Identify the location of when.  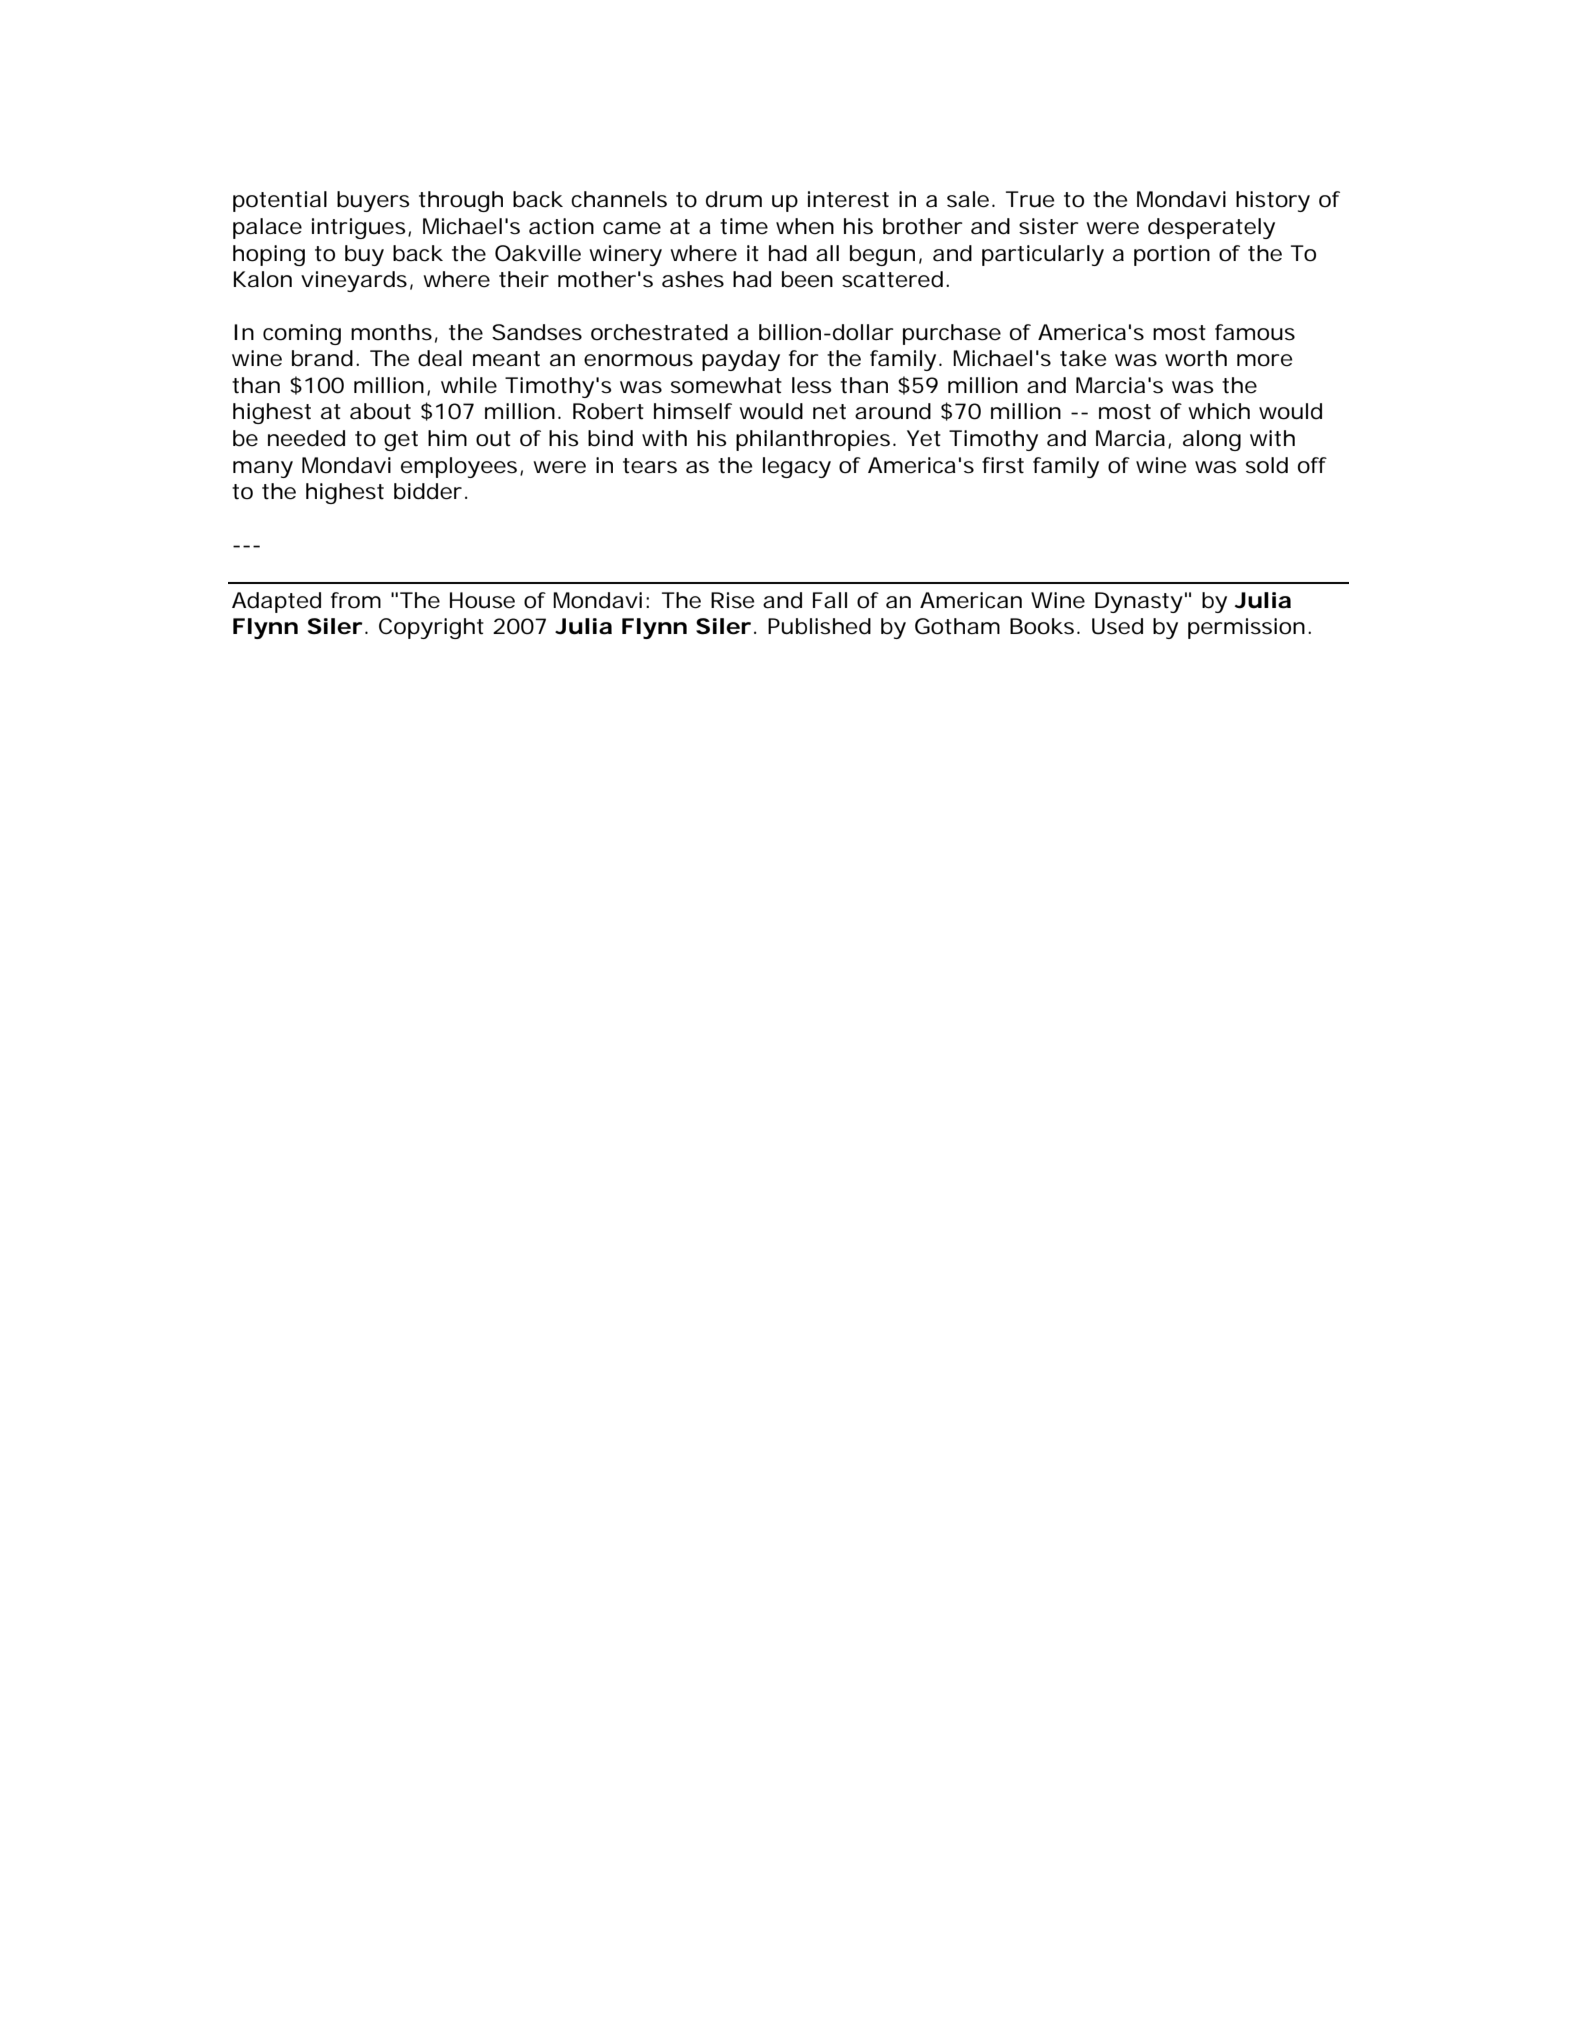
(805, 226).
